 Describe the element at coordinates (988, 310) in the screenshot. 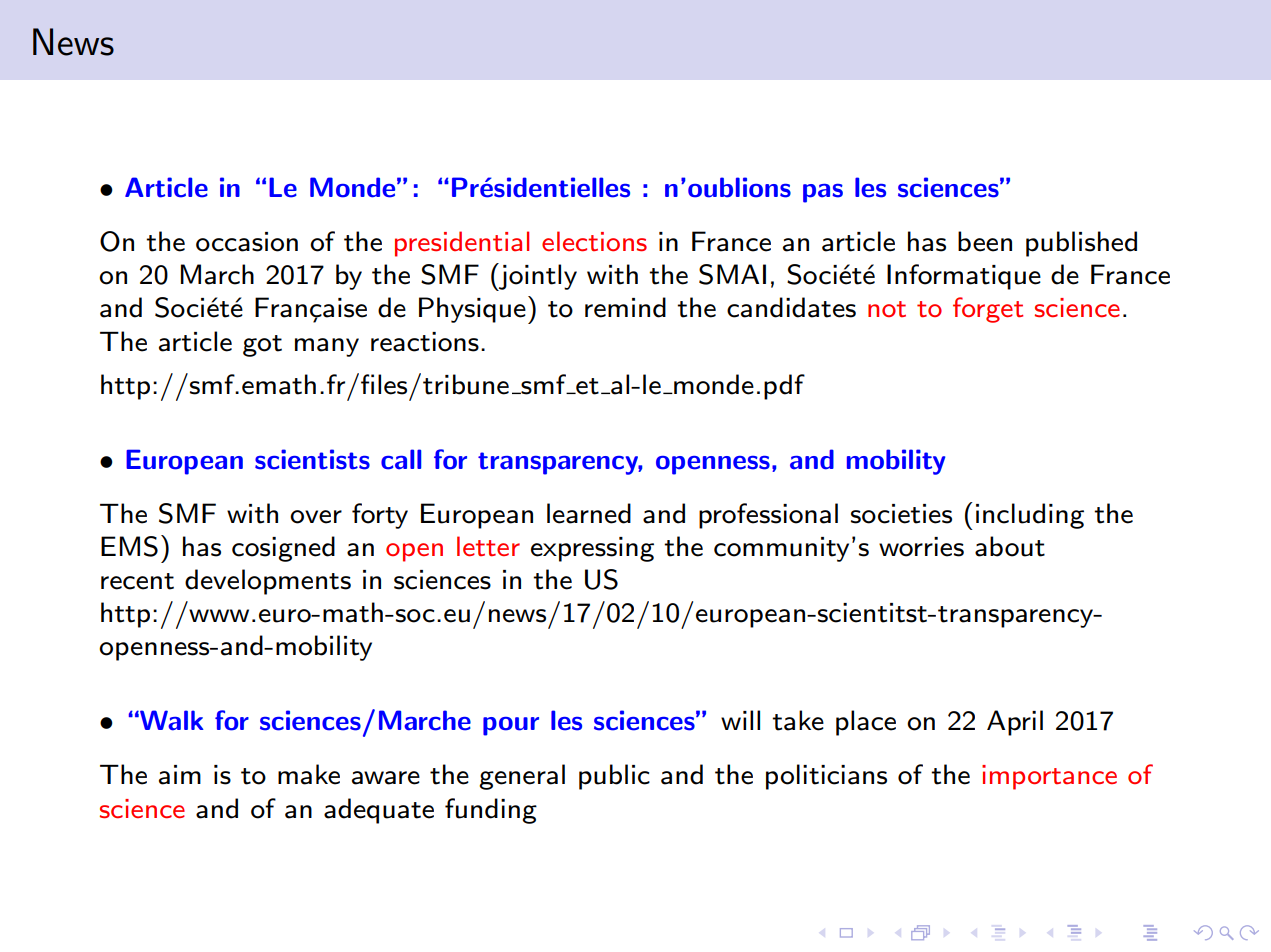

I see `forget` at that location.
